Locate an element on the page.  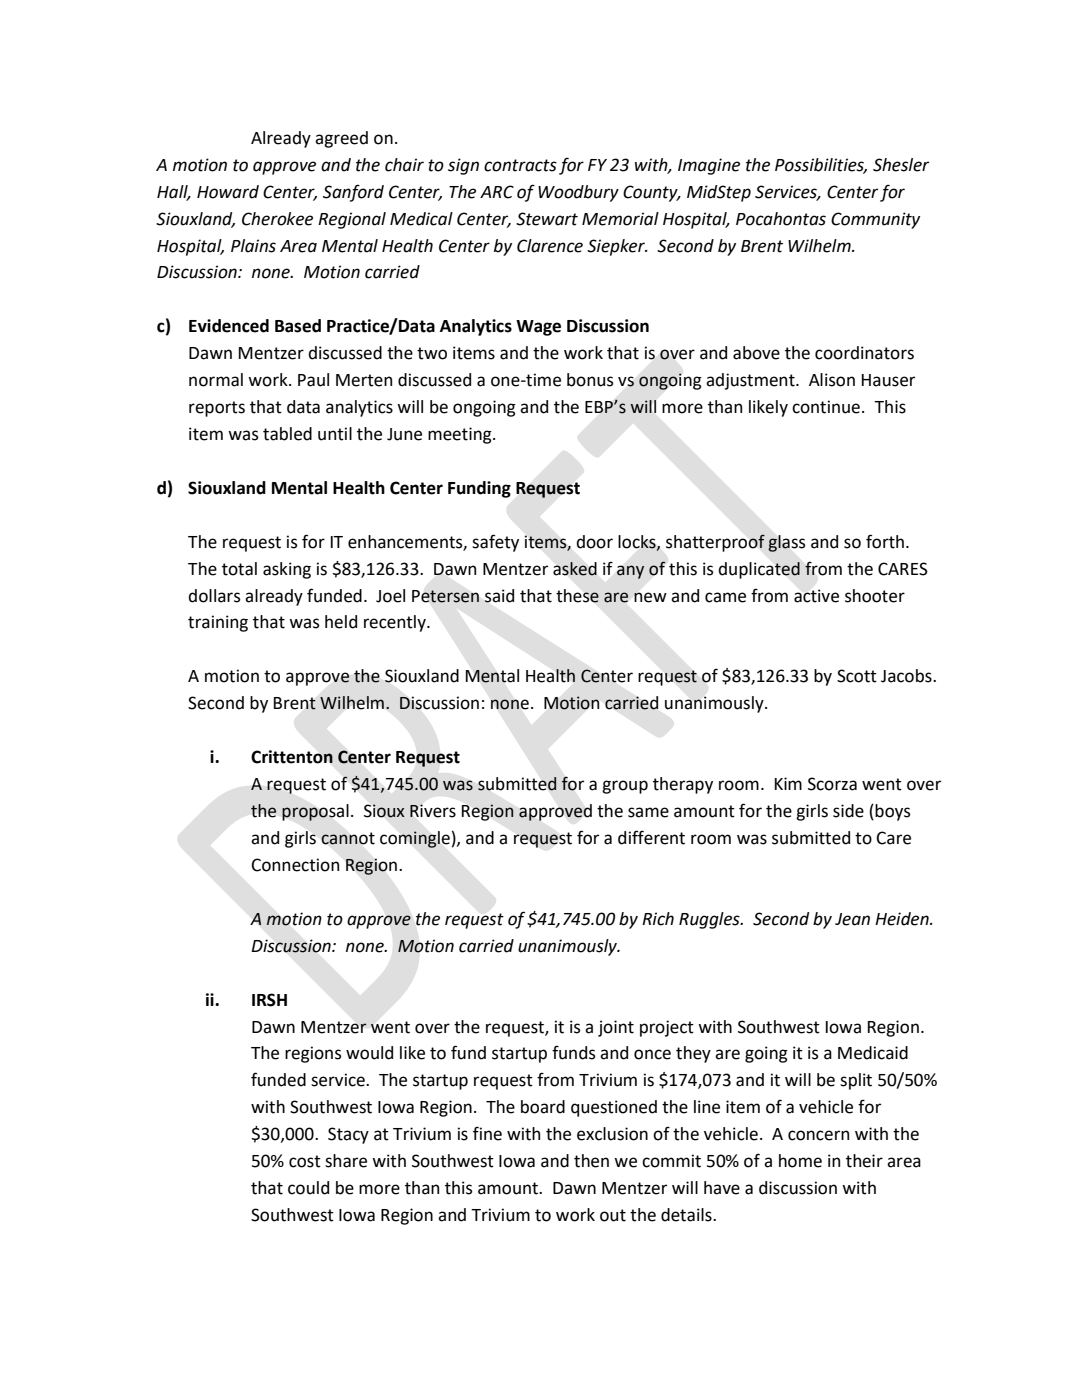
could is located at coordinates (308, 1188).
